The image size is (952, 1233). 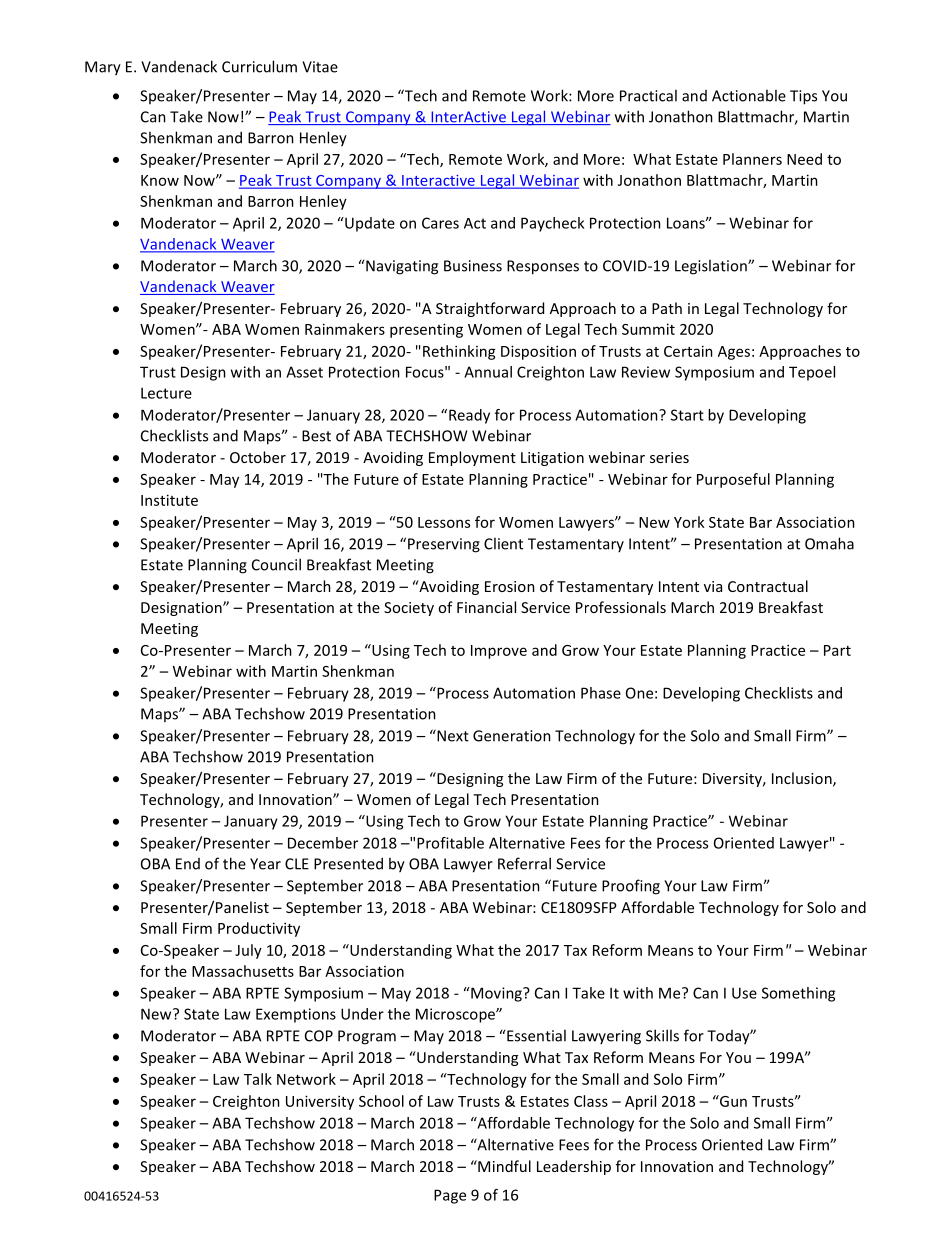 I want to click on Council, so click(x=276, y=564).
